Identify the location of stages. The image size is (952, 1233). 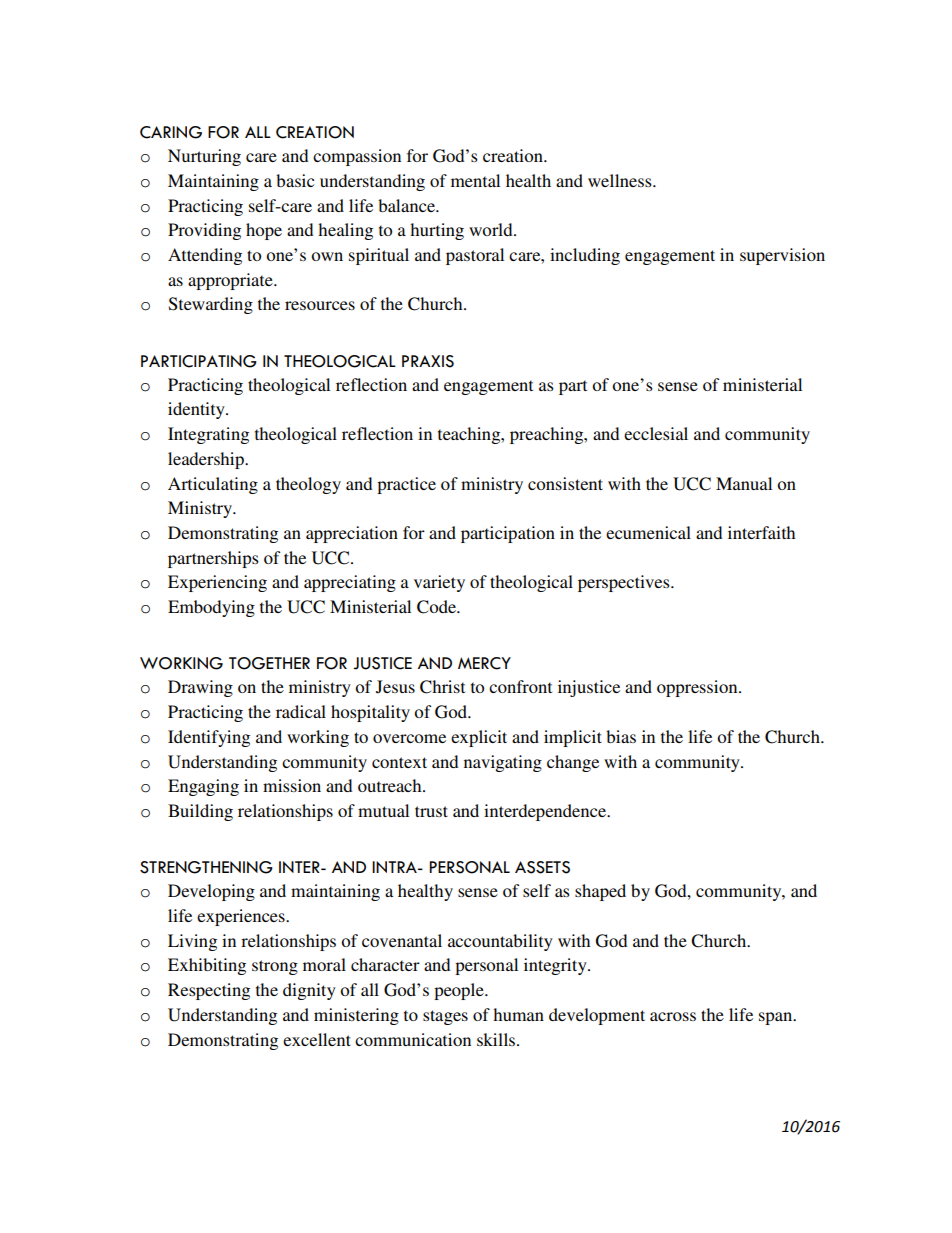
(445, 1017).
